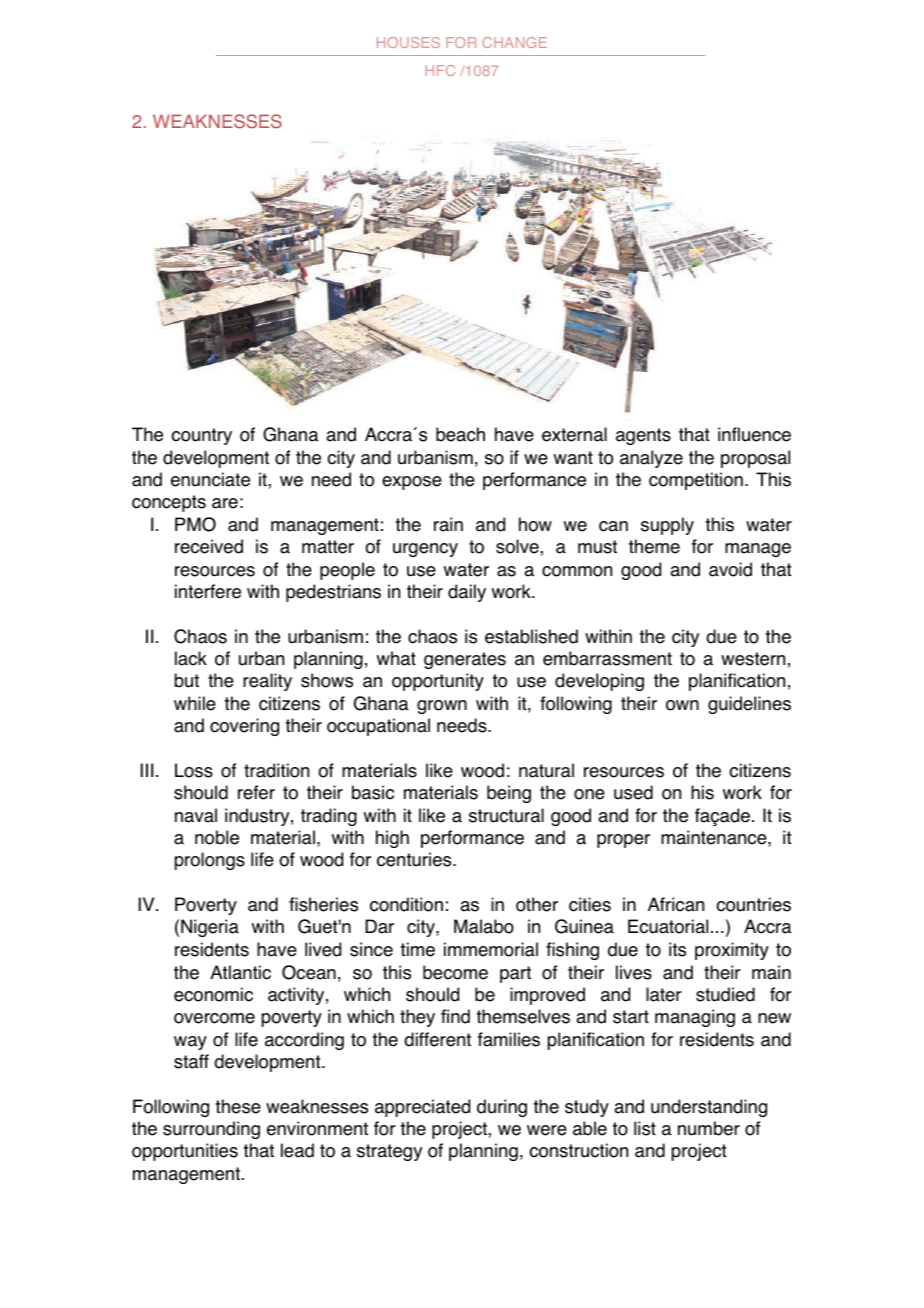  Describe the element at coordinates (633, 792) in the image. I see `used` at that location.
